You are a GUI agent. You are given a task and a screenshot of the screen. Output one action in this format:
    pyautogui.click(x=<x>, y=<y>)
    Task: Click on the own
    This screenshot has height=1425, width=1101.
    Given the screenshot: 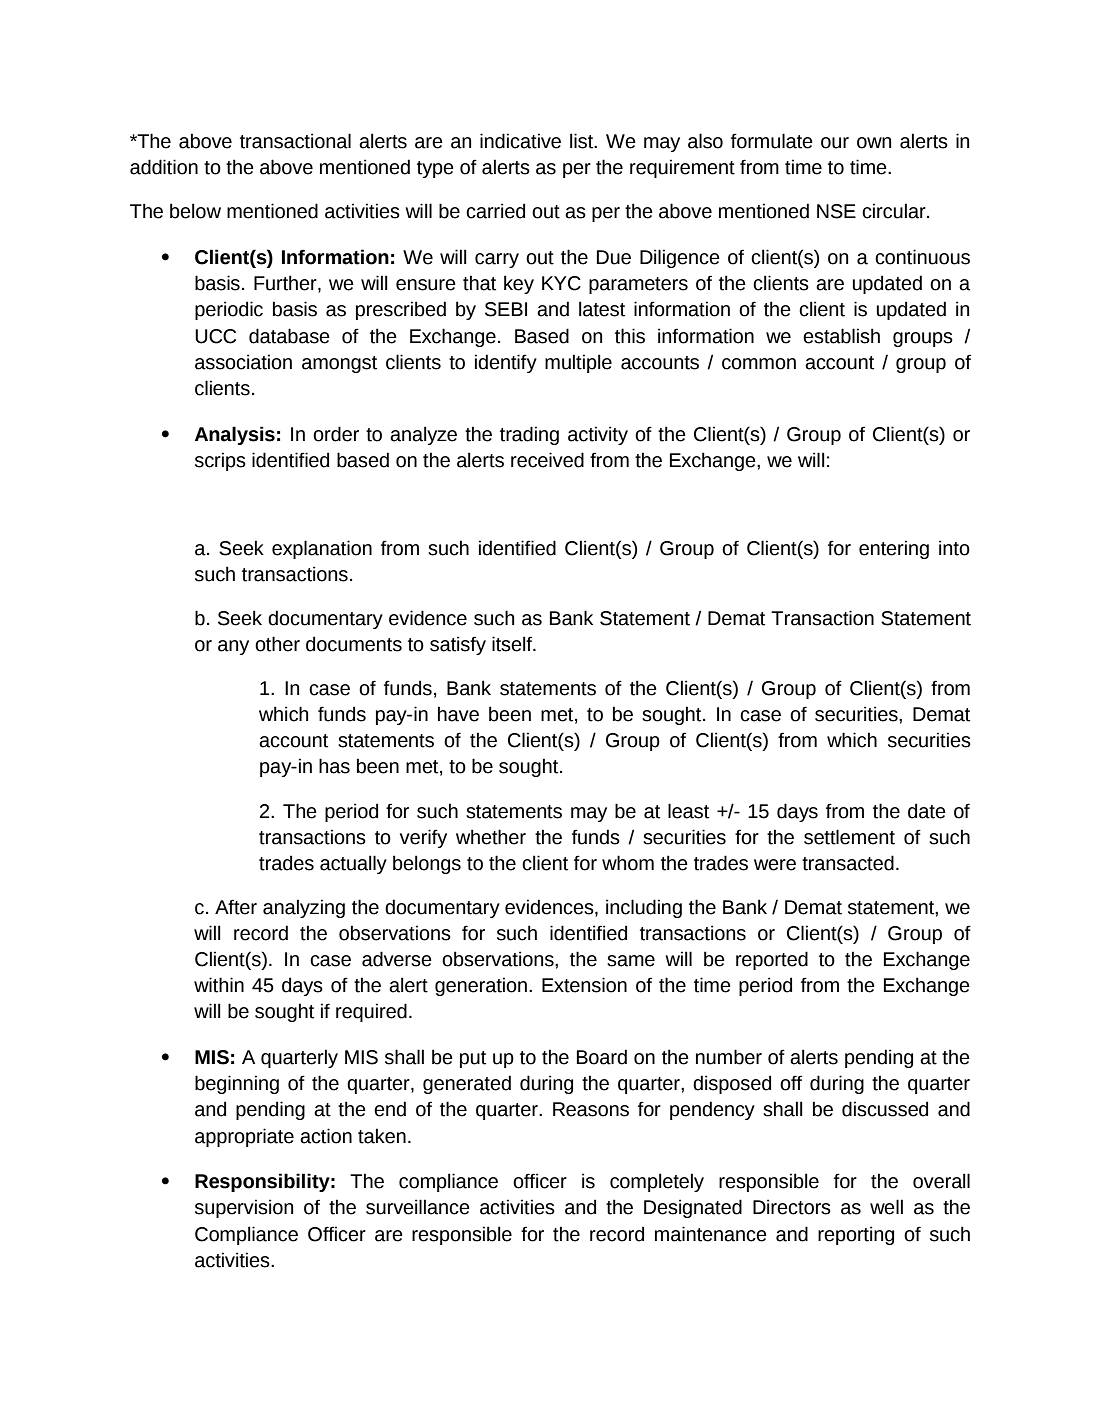 What is the action you would take?
    pyautogui.click(x=874, y=143)
